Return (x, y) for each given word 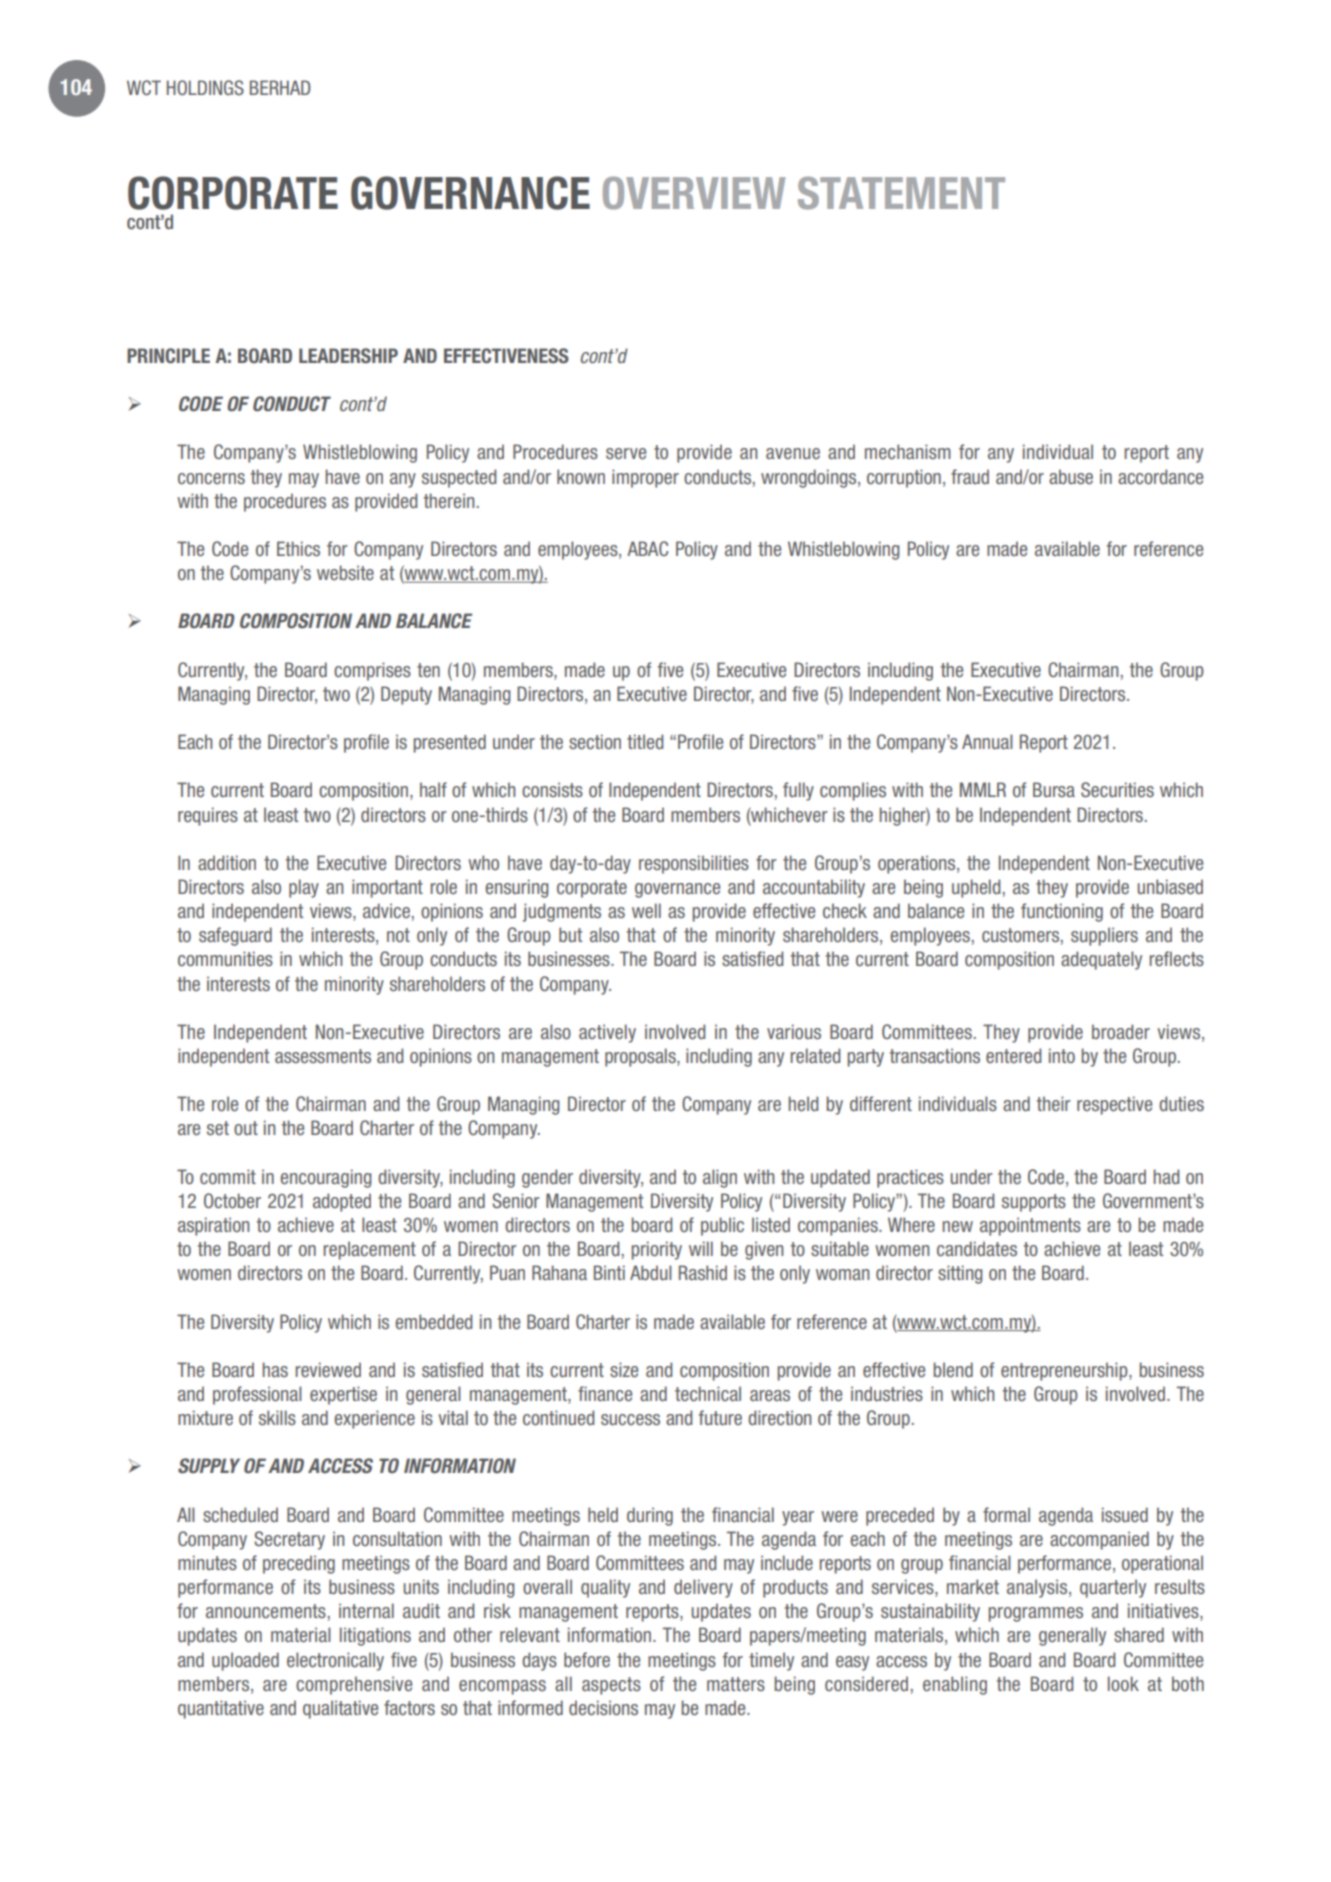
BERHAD (280, 87)
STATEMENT (901, 193)
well (646, 910)
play (304, 888)
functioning (1062, 912)
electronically (335, 1661)
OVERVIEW (694, 193)
